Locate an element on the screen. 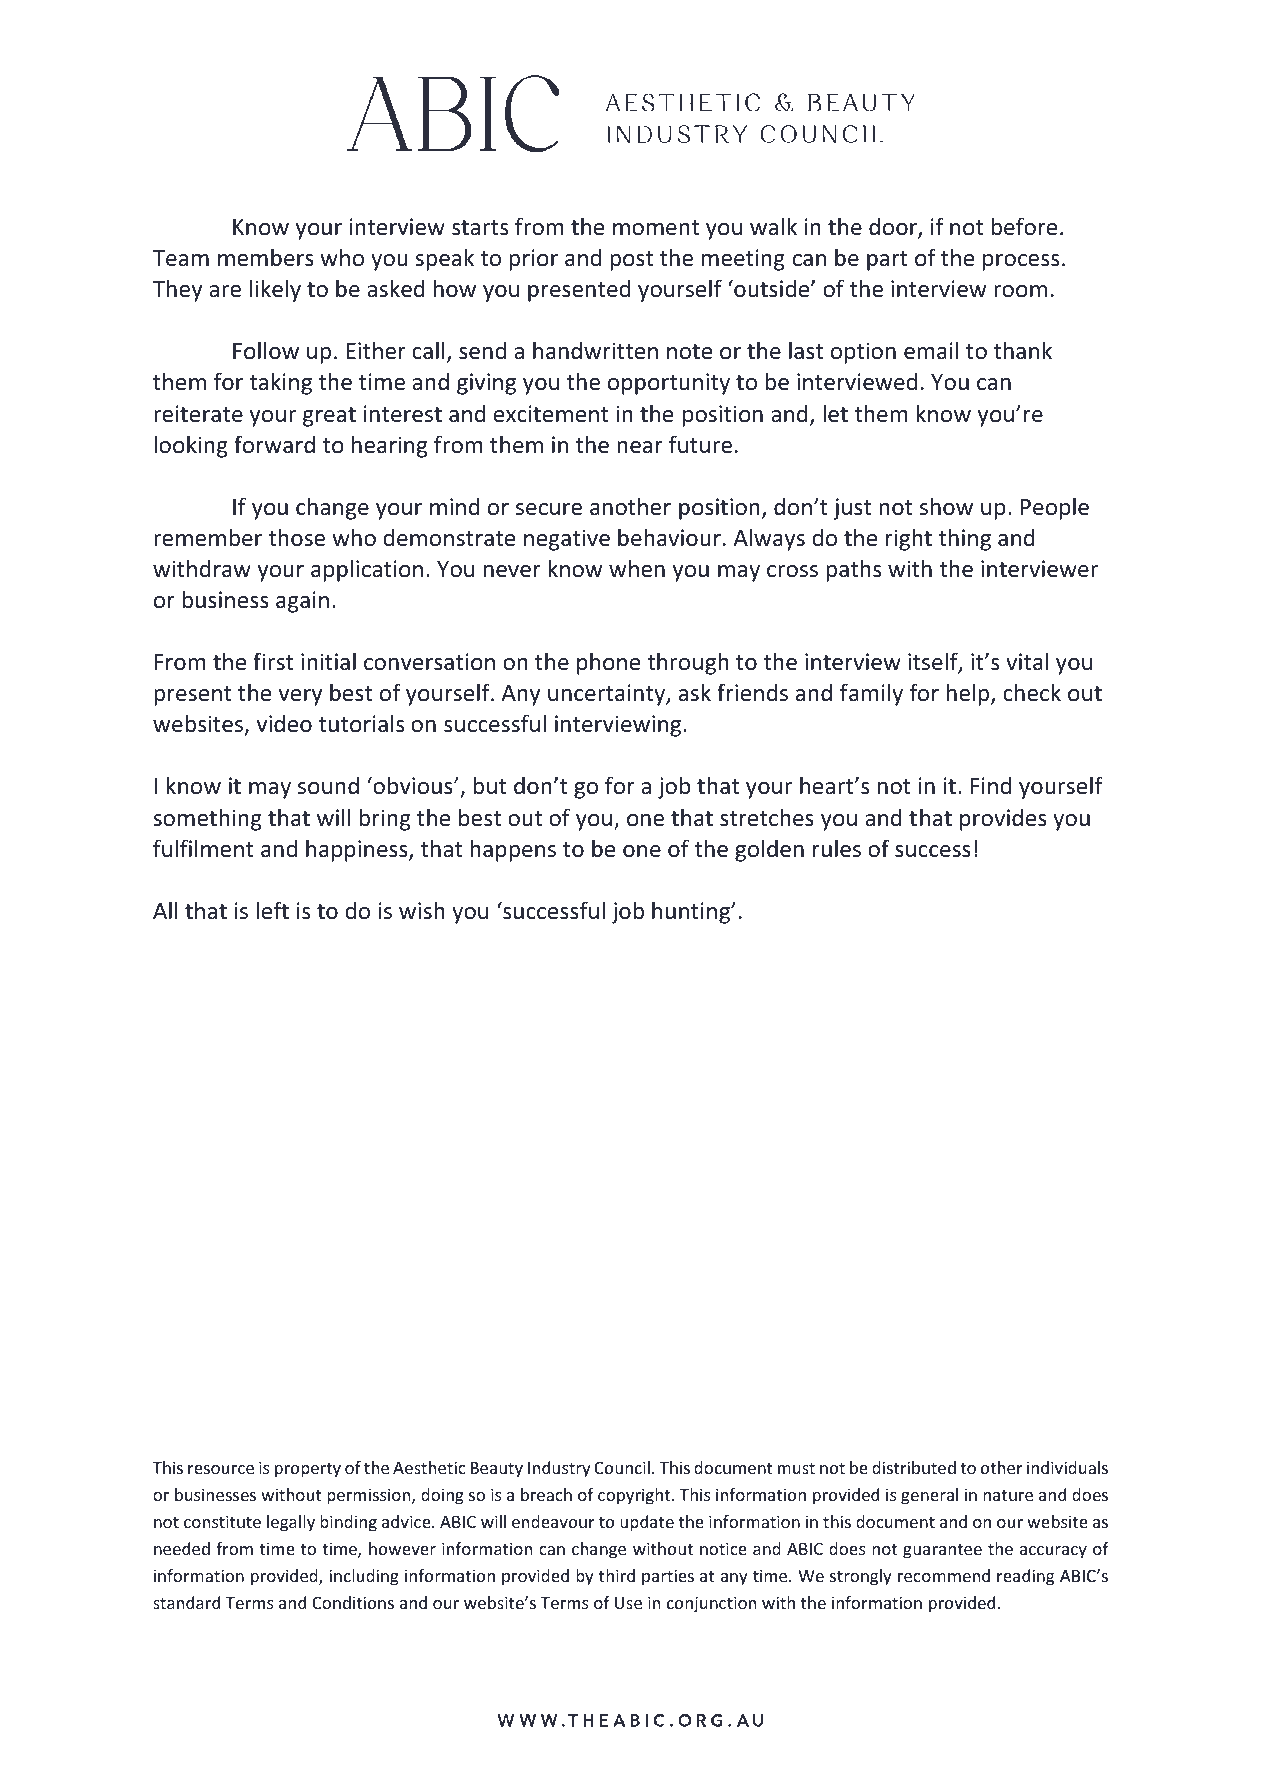 Image resolution: width=1262 pixels, height=1786 pixels. members is located at coordinates (266, 257).
